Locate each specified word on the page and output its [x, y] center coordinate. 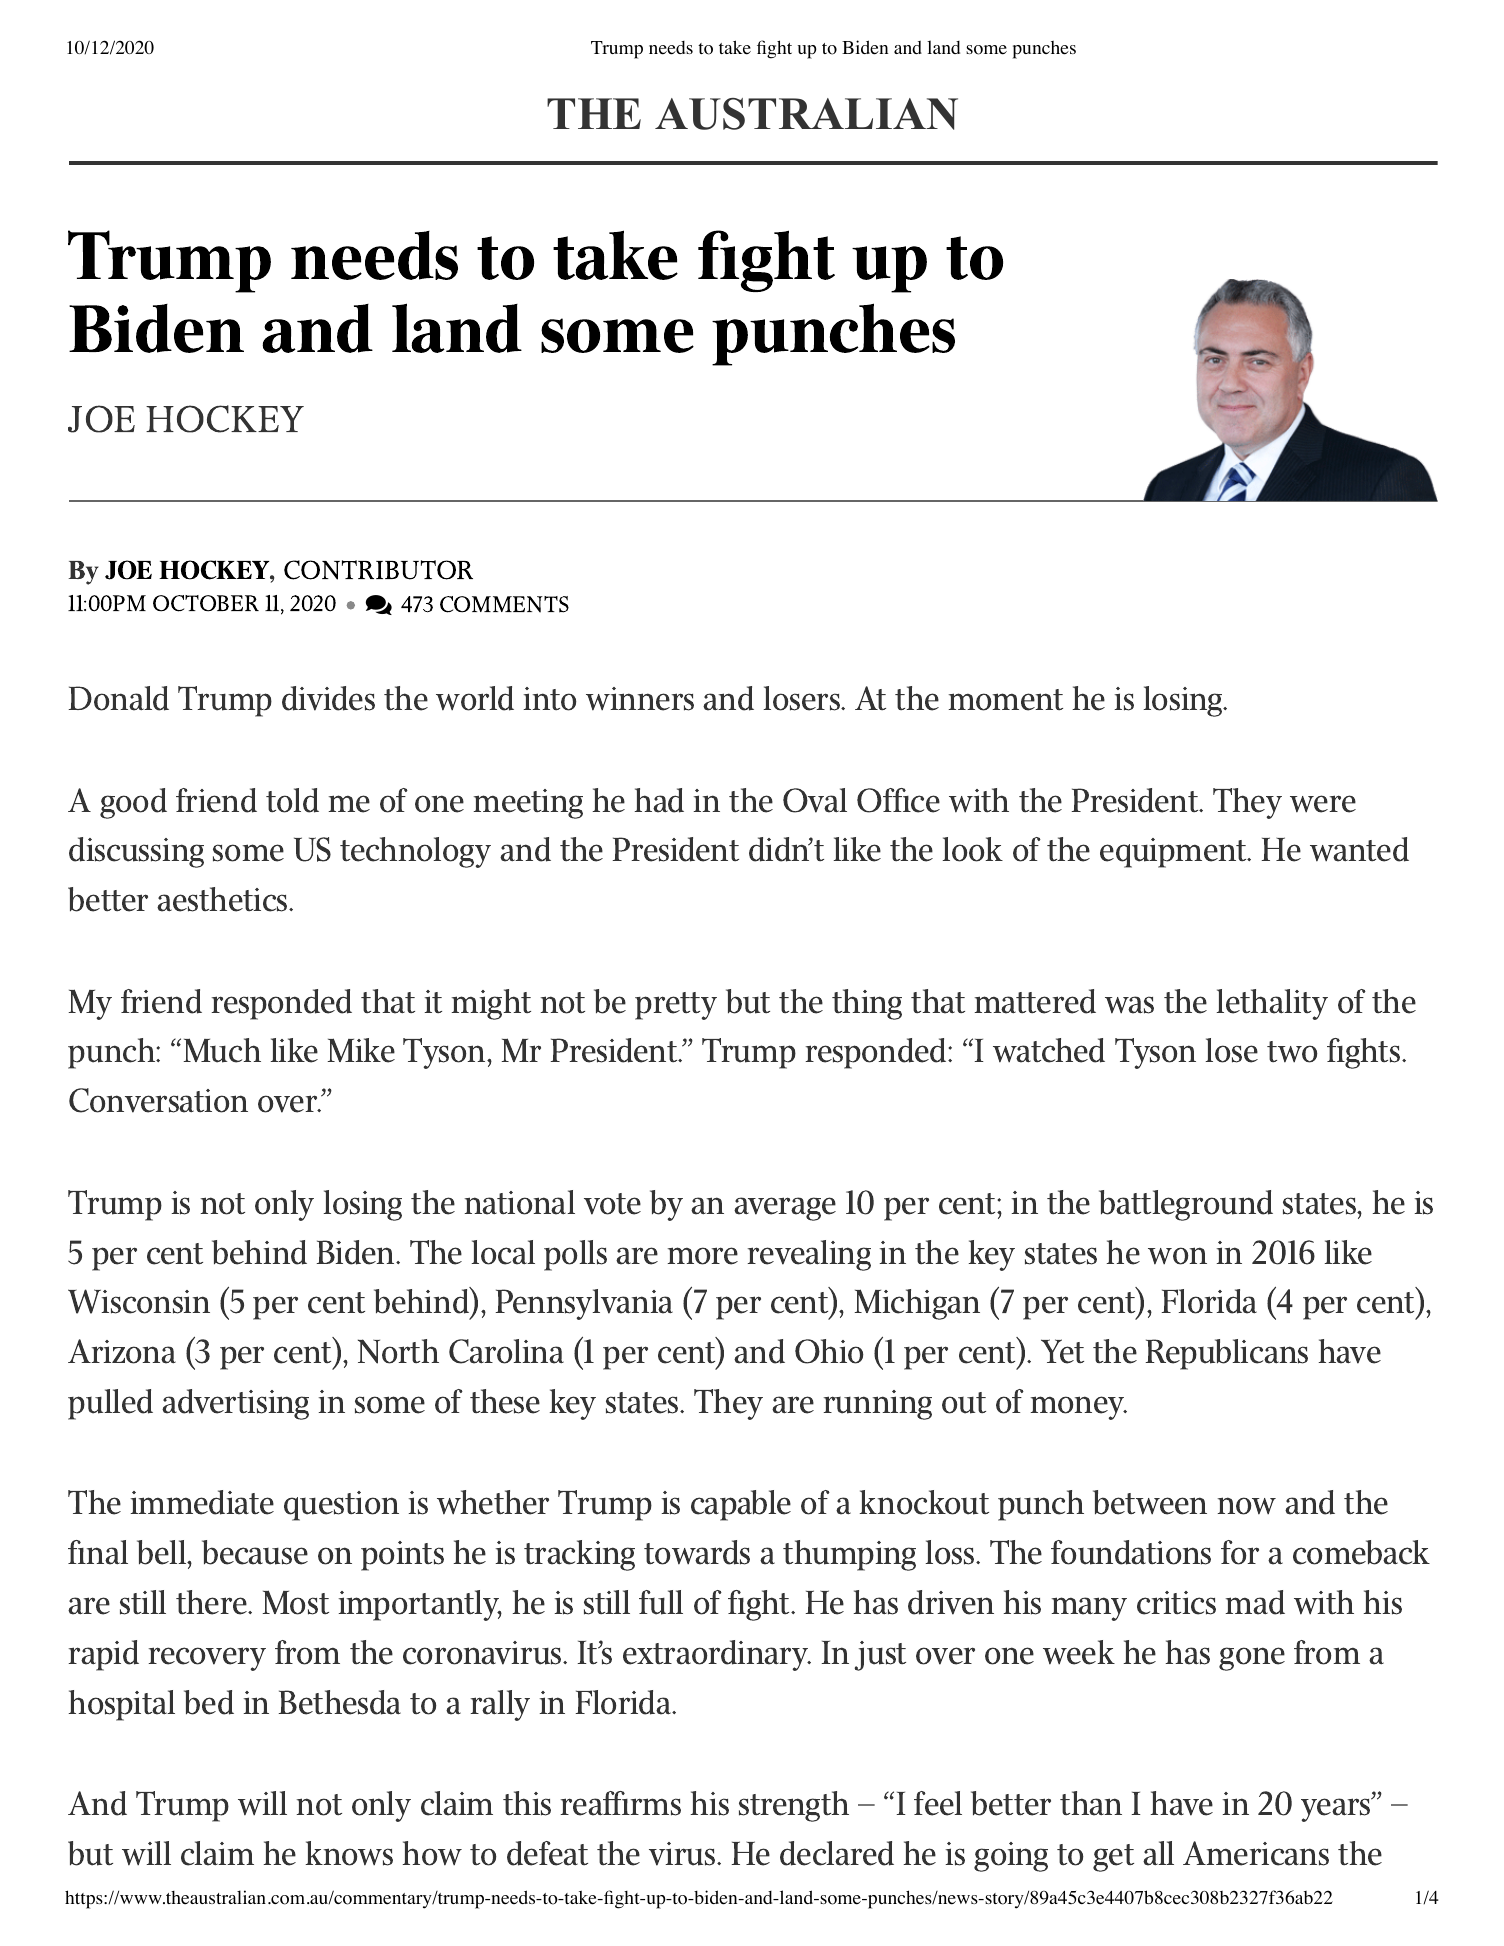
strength [794, 1806]
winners [640, 699]
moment [1006, 700]
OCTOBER [206, 603]
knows [349, 1853]
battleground [1186, 1205]
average [785, 1209]
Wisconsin [139, 1301]
